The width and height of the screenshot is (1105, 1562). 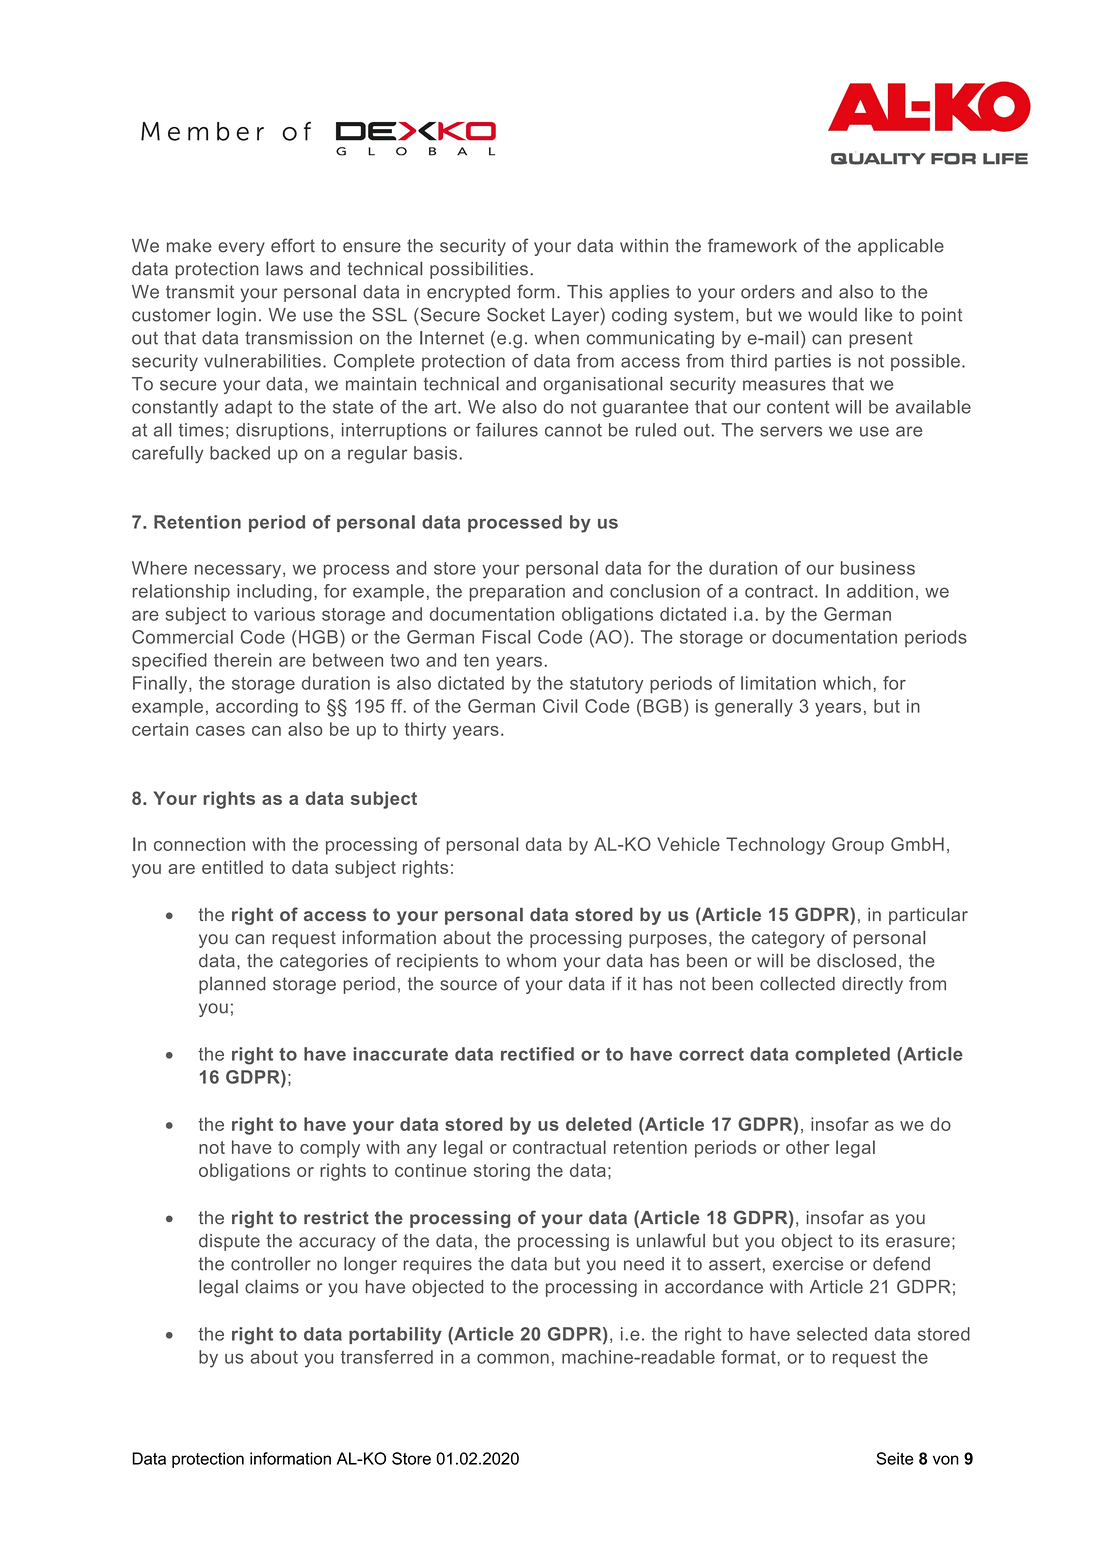 I want to click on Civil, so click(x=560, y=706).
